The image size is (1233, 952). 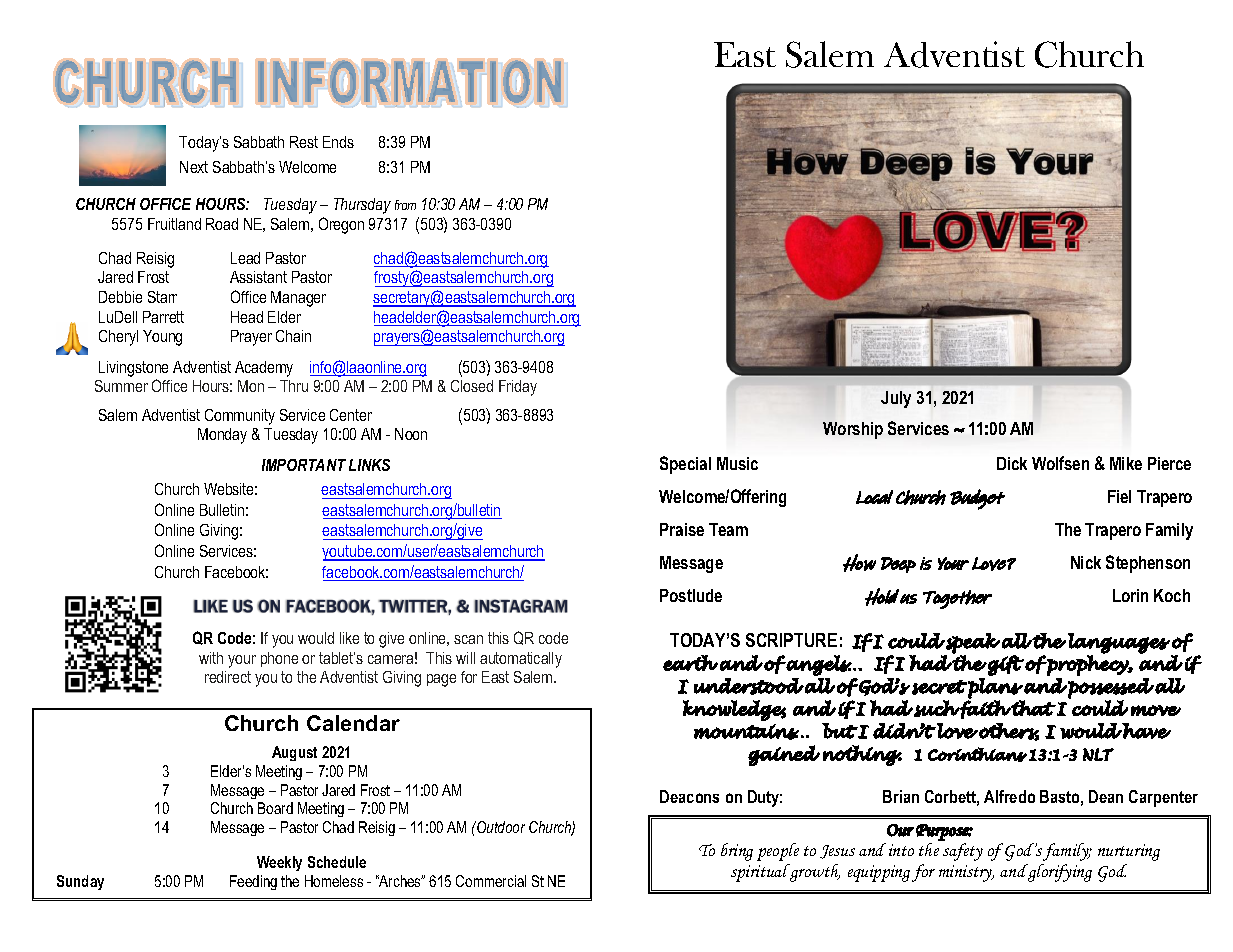 What do you see at coordinates (1086, 562) in the screenshot?
I see `Nick` at bounding box center [1086, 562].
